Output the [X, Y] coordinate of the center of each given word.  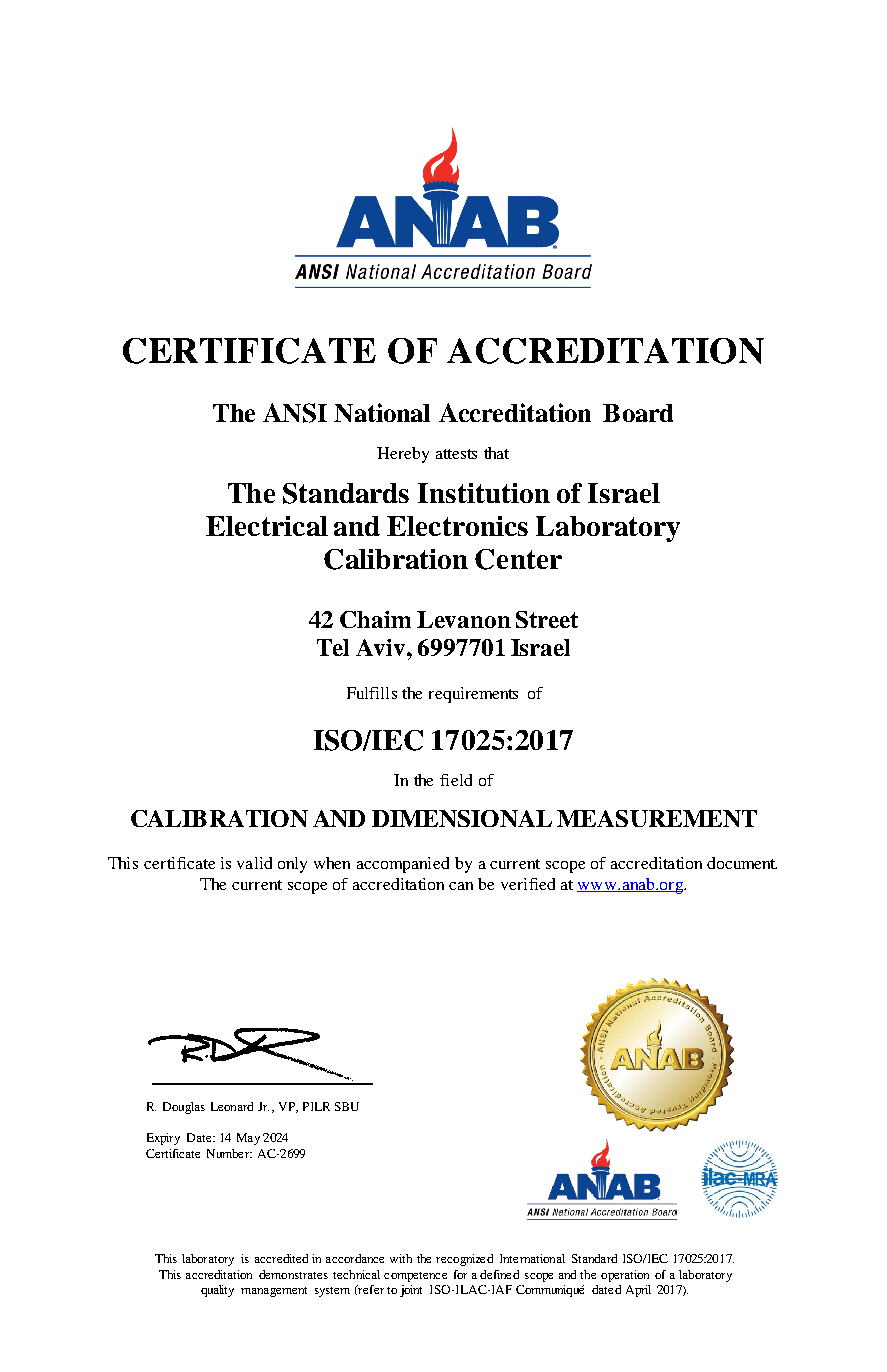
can [461, 886]
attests [456, 454]
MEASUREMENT [657, 818]
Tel [333, 647]
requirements [473, 695]
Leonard [232, 1106]
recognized [464, 1260]
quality [217, 1291]
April [638, 1291]
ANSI [295, 413]
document [742, 863]
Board [638, 413]
